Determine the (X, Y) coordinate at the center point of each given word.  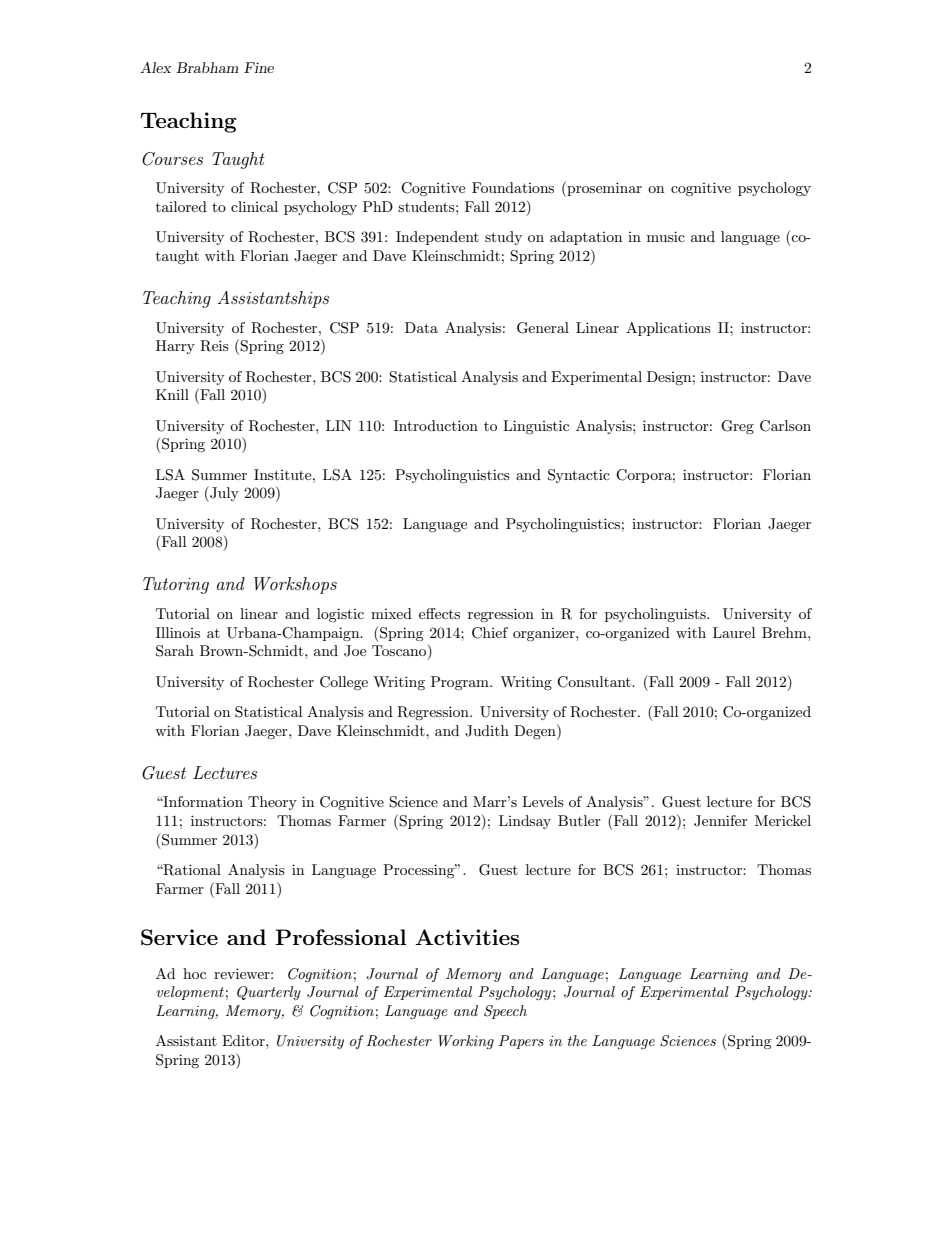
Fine (259, 67)
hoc (194, 973)
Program (461, 683)
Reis (214, 346)
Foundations (513, 187)
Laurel (734, 632)
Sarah (175, 651)
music (666, 236)
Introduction (436, 425)
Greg (737, 427)
